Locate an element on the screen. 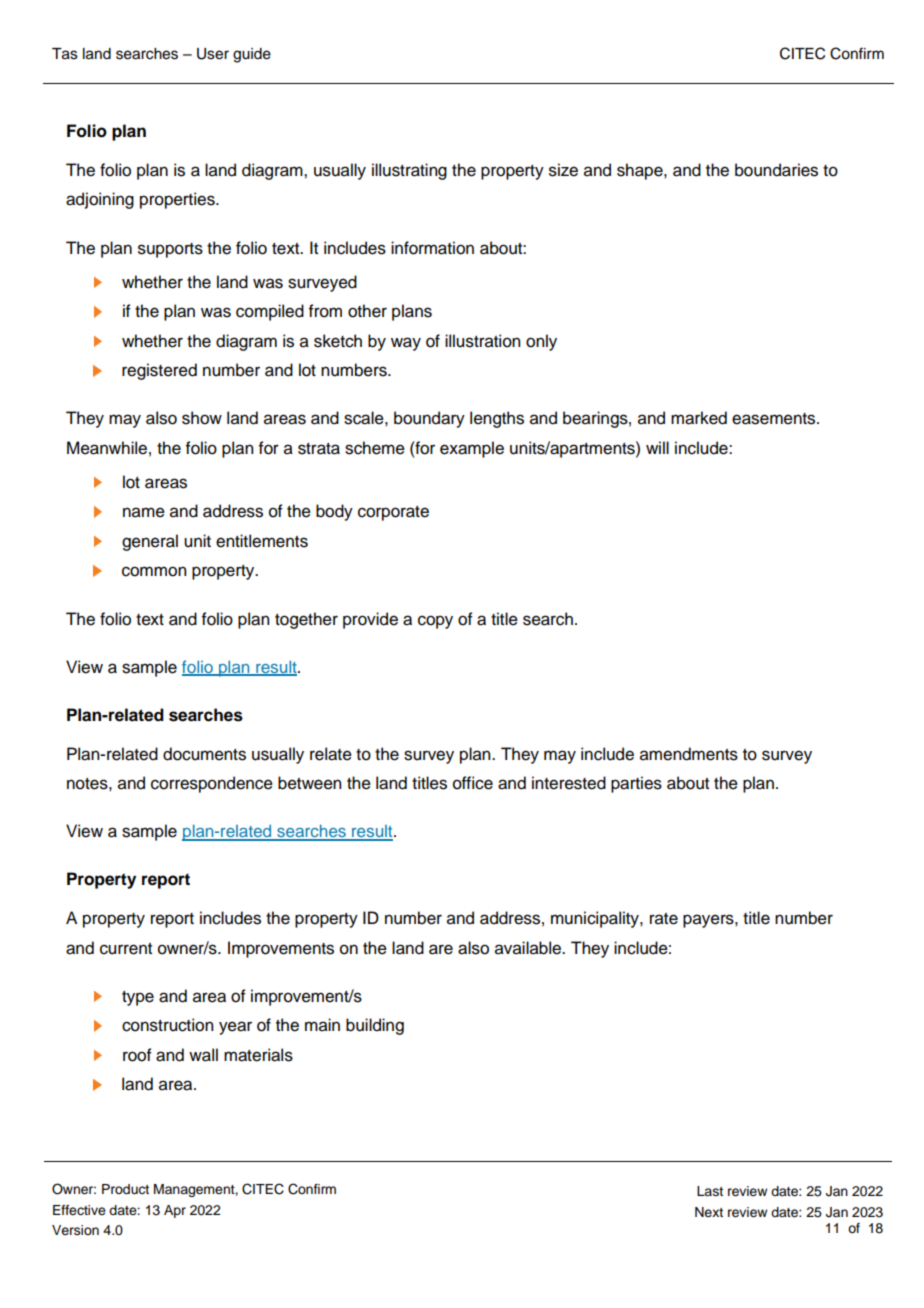 This screenshot has height=1308, width=924. amendments is located at coordinates (689, 754).
